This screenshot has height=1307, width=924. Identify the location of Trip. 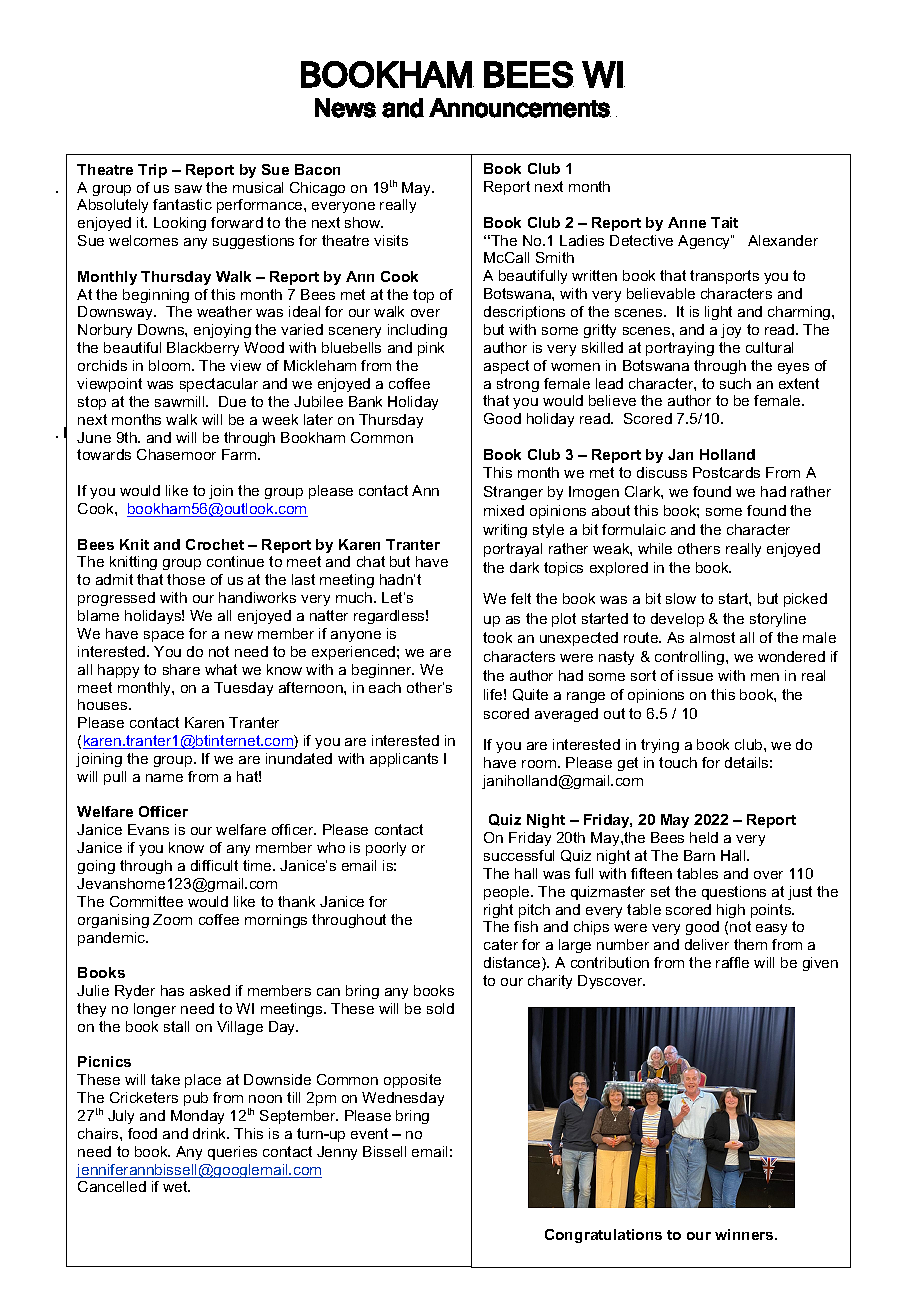
(152, 171).
